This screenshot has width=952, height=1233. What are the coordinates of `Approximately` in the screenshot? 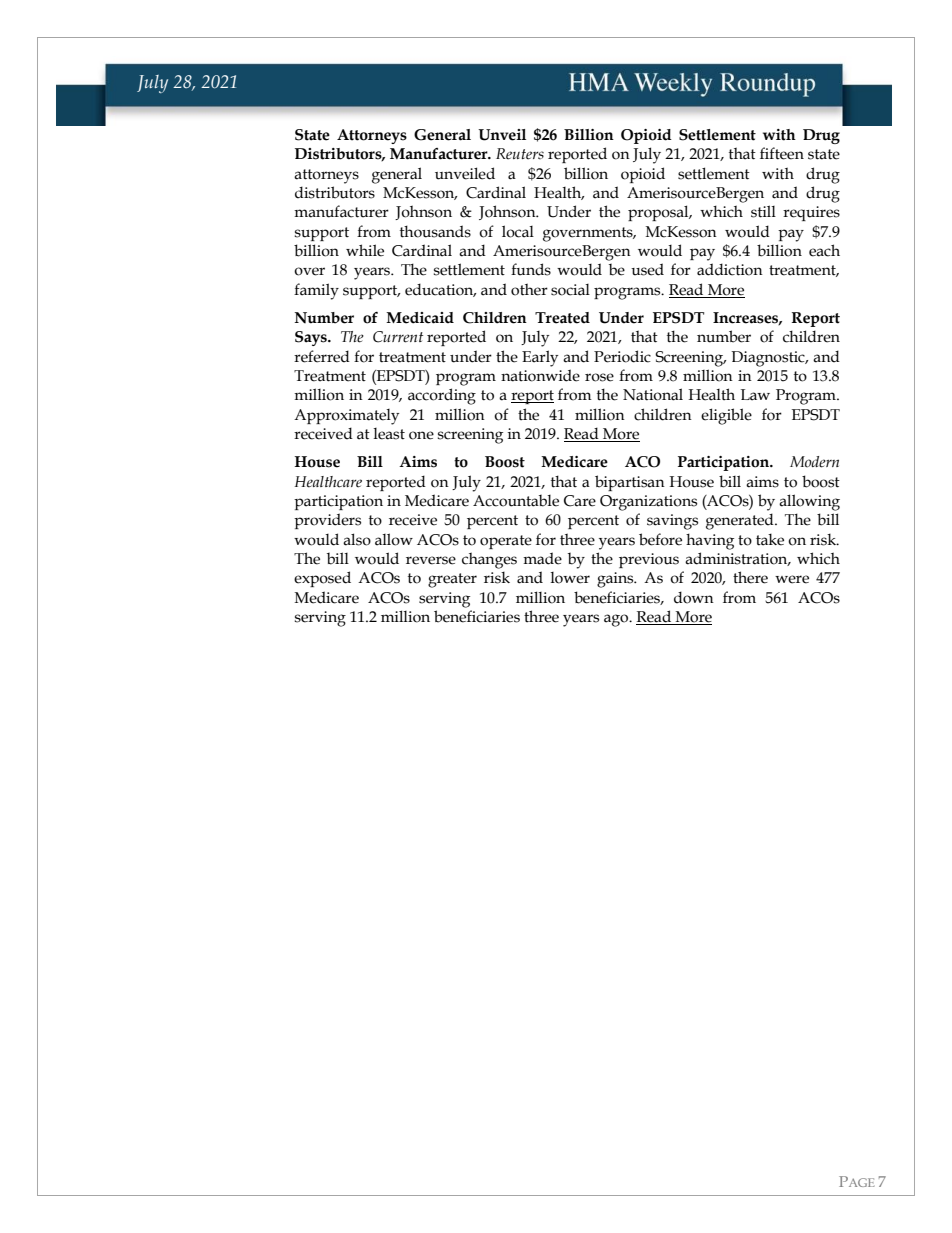 It's located at (346, 417).
